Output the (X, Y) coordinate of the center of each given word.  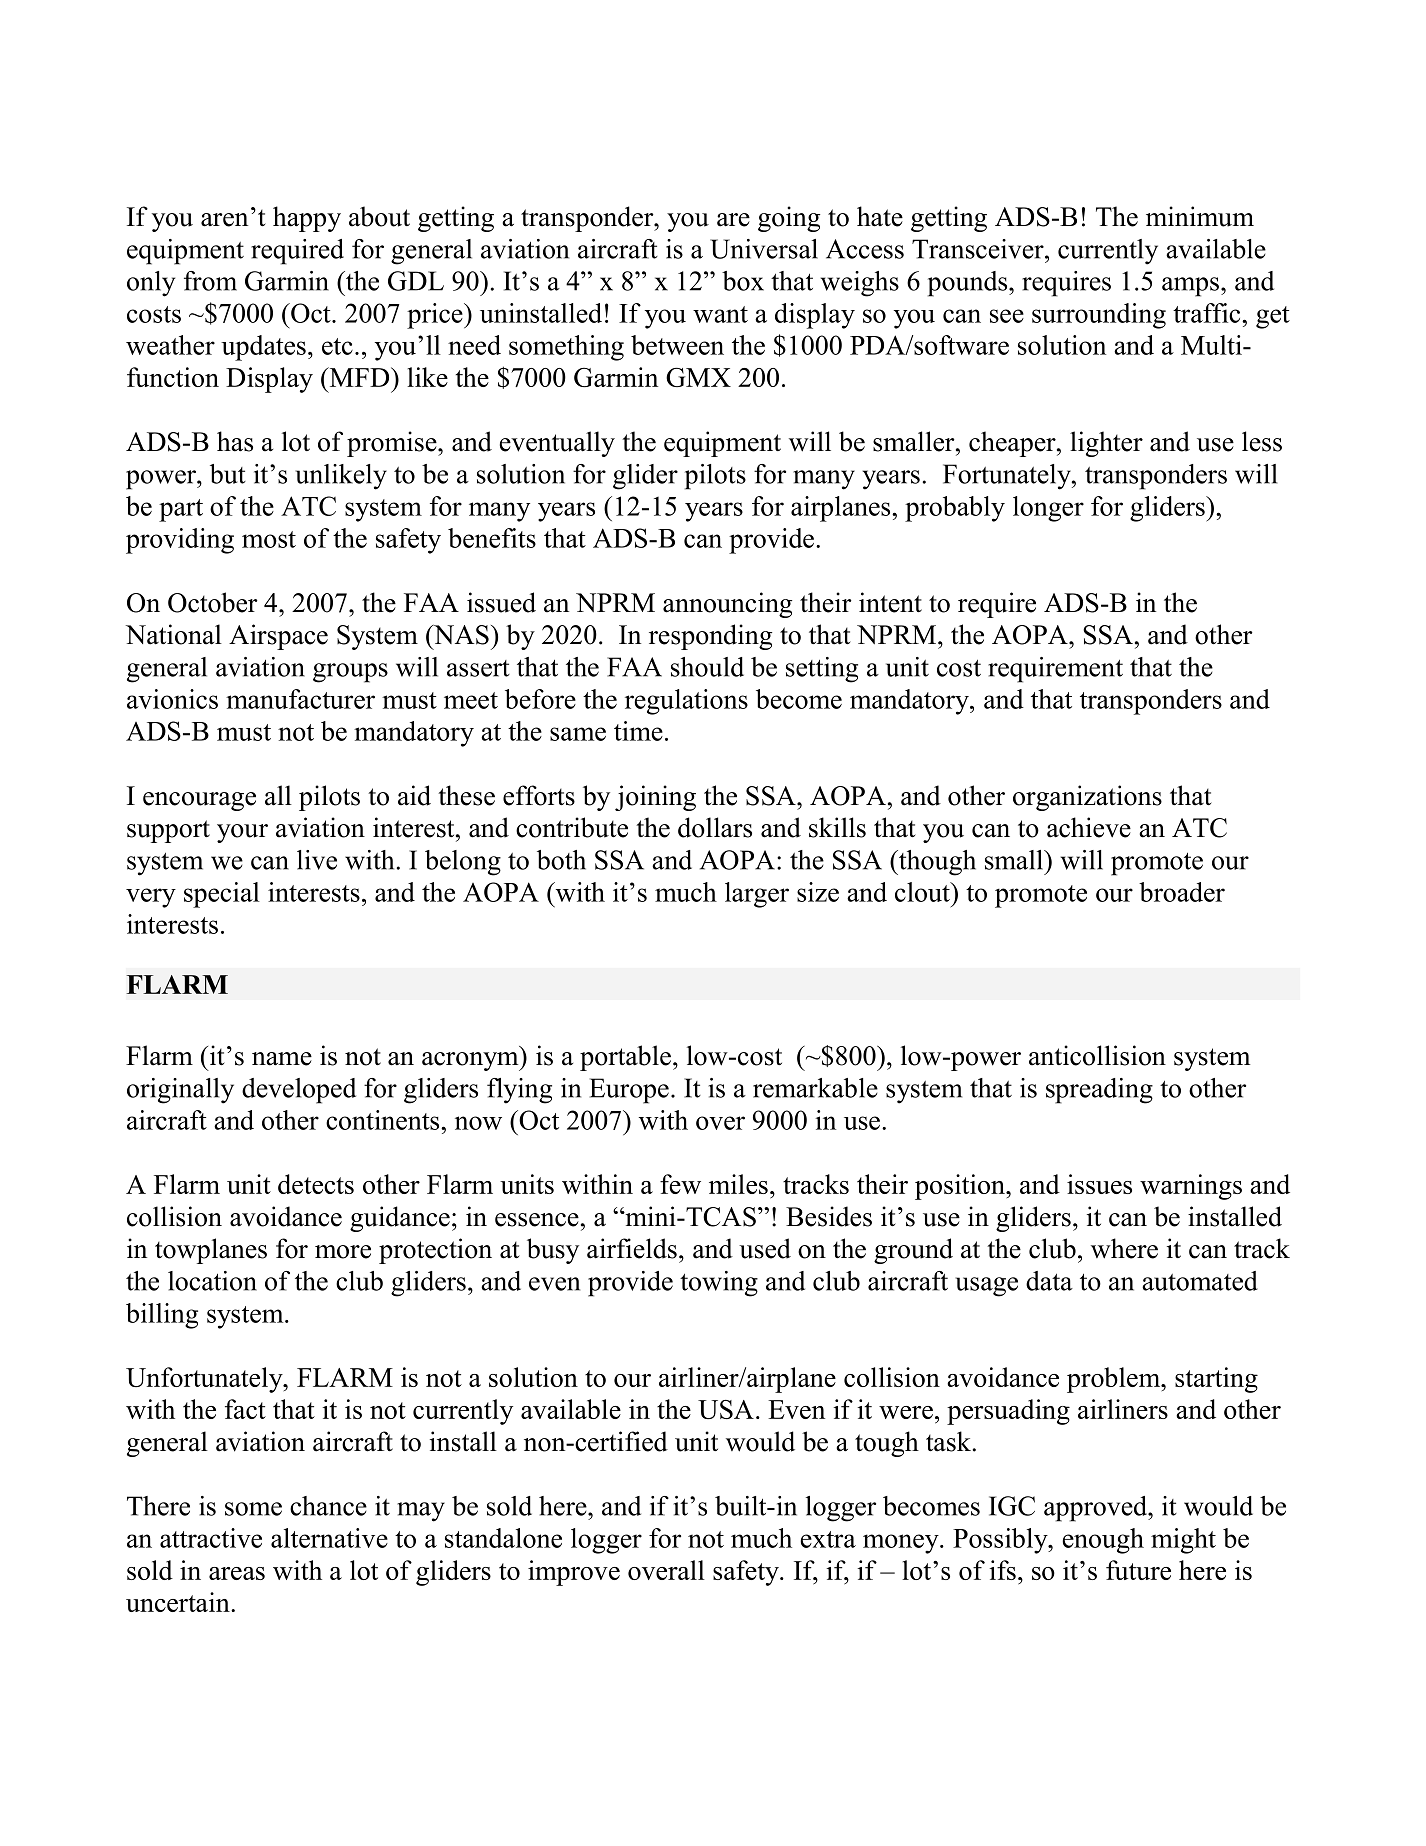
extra (828, 1539)
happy (307, 219)
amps (1190, 287)
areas (237, 1573)
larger (757, 895)
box (743, 281)
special (222, 895)
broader (1182, 892)
